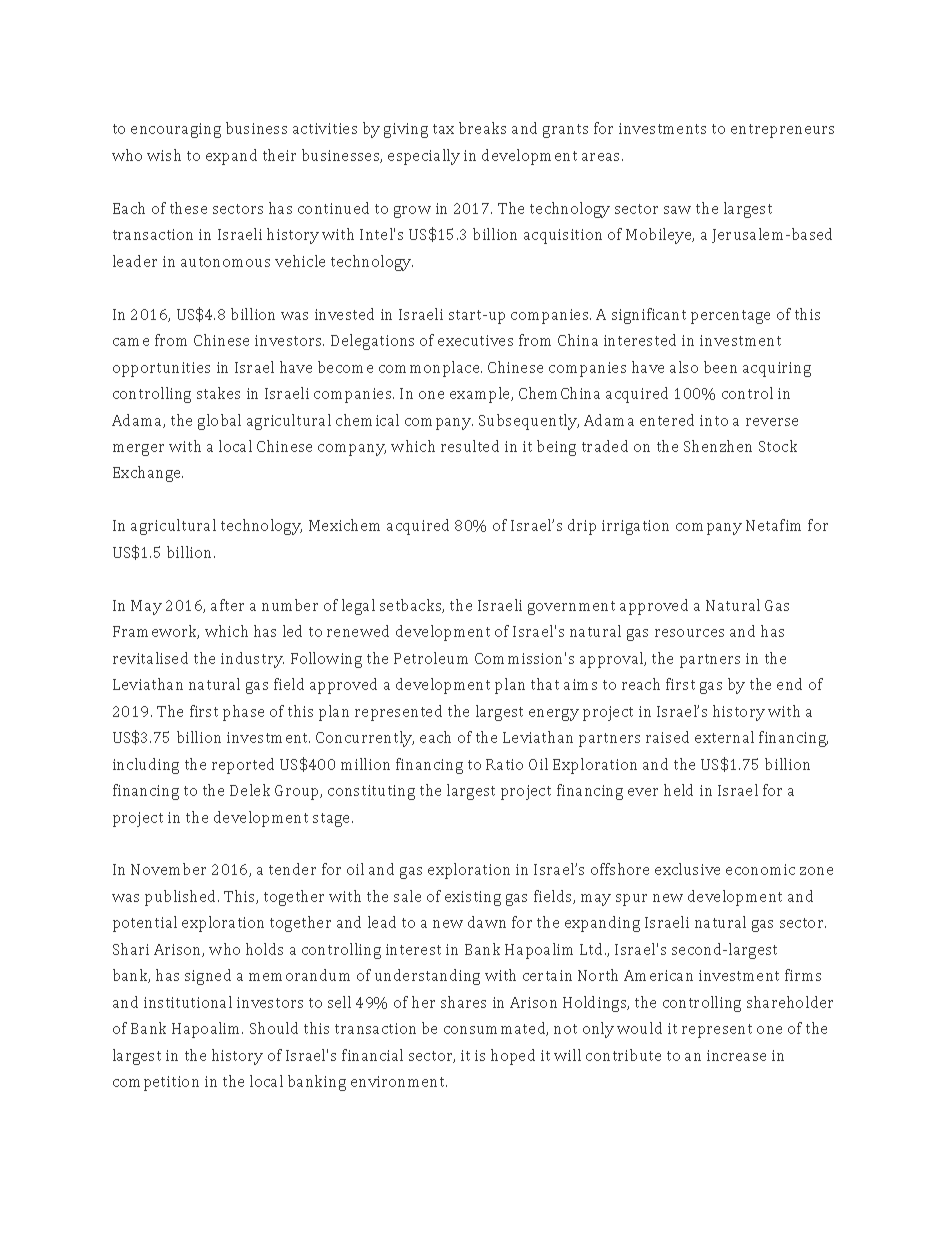 This page has width=952, height=1233. I want to click on entrepreneurs, so click(782, 131).
